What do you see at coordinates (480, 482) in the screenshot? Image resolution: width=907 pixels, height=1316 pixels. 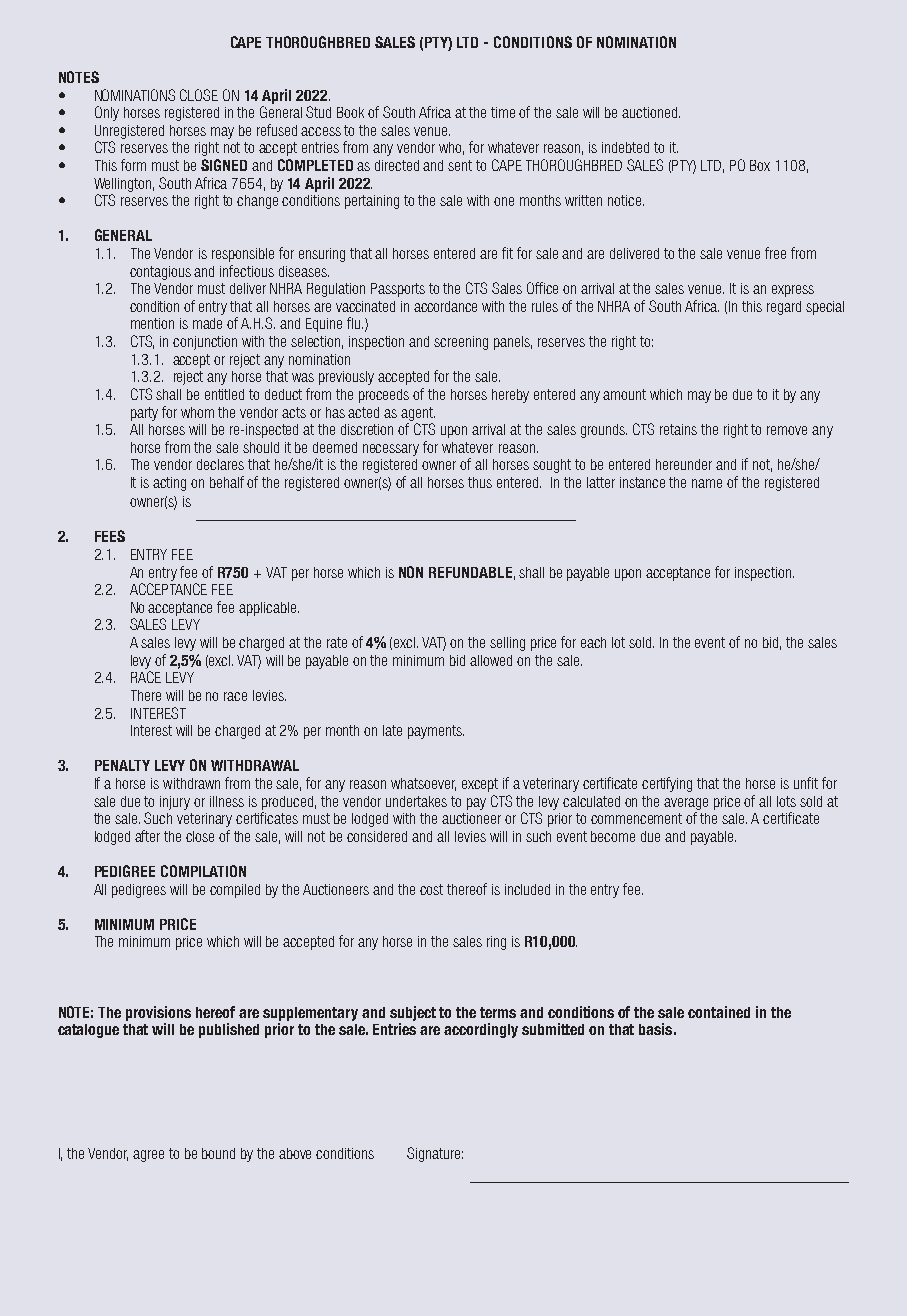 I see `thus` at bounding box center [480, 482].
